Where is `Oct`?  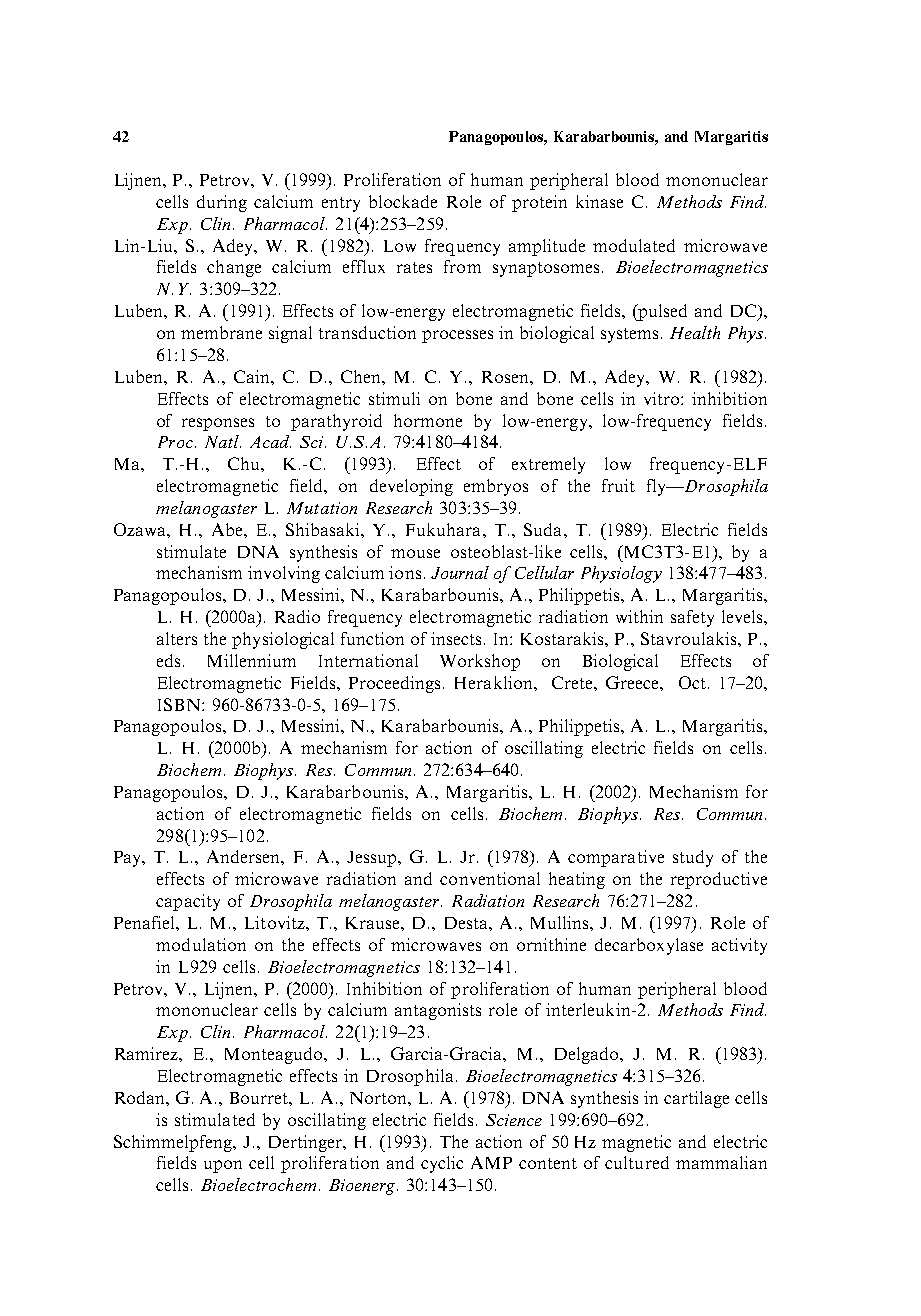 Oct is located at coordinates (692, 682).
